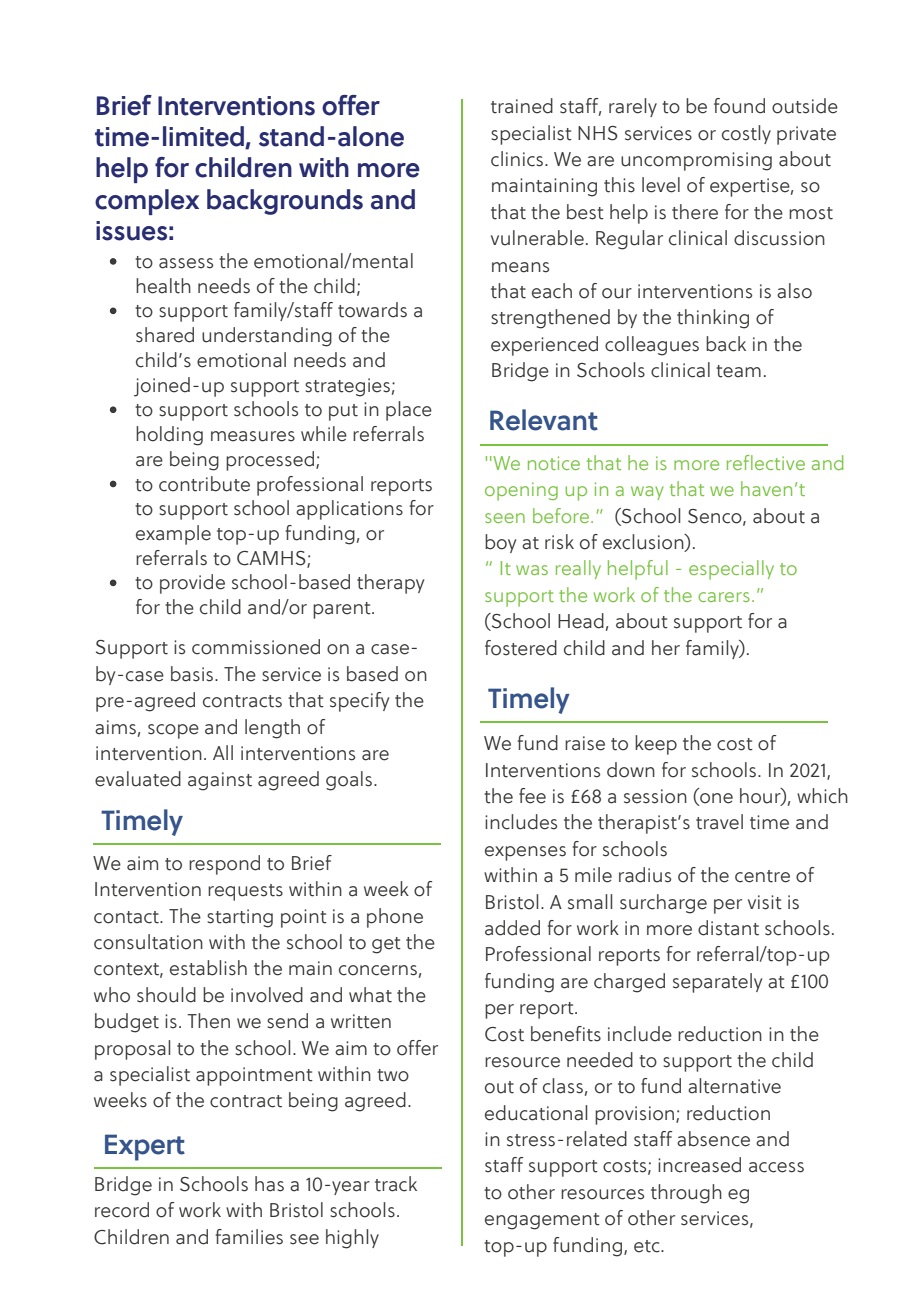 Image resolution: width=924 pixels, height=1308 pixels. What do you see at coordinates (147, 202) in the screenshot?
I see `complex` at bounding box center [147, 202].
